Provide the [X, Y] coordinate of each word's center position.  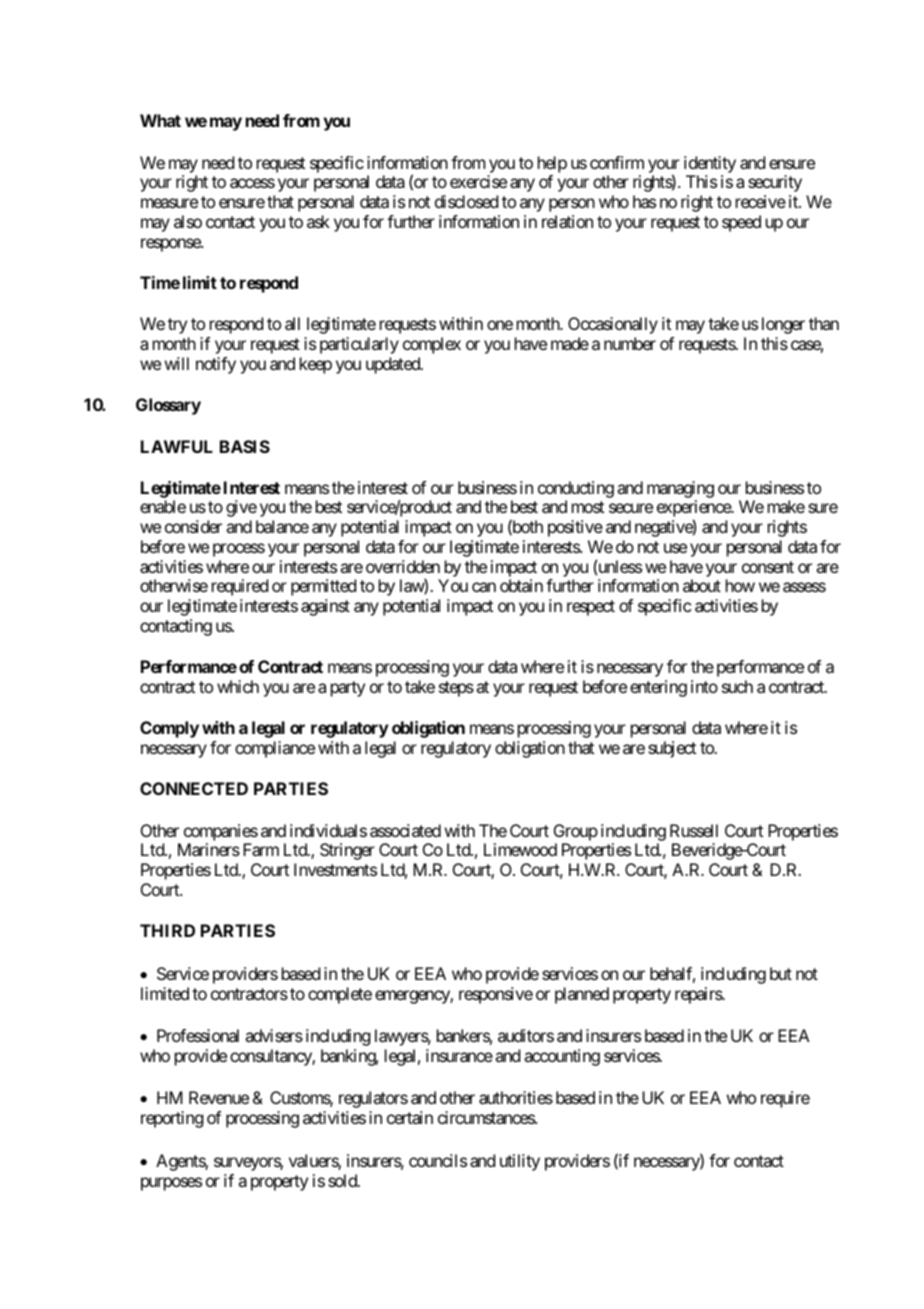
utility [520, 1162]
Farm [261, 849]
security [775, 183]
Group [576, 832]
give [241, 508]
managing [680, 491]
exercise [478, 181]
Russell [694, 830]
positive [575, 528]
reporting [172, 1119]
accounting [562, 1057]
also [188, 221]
